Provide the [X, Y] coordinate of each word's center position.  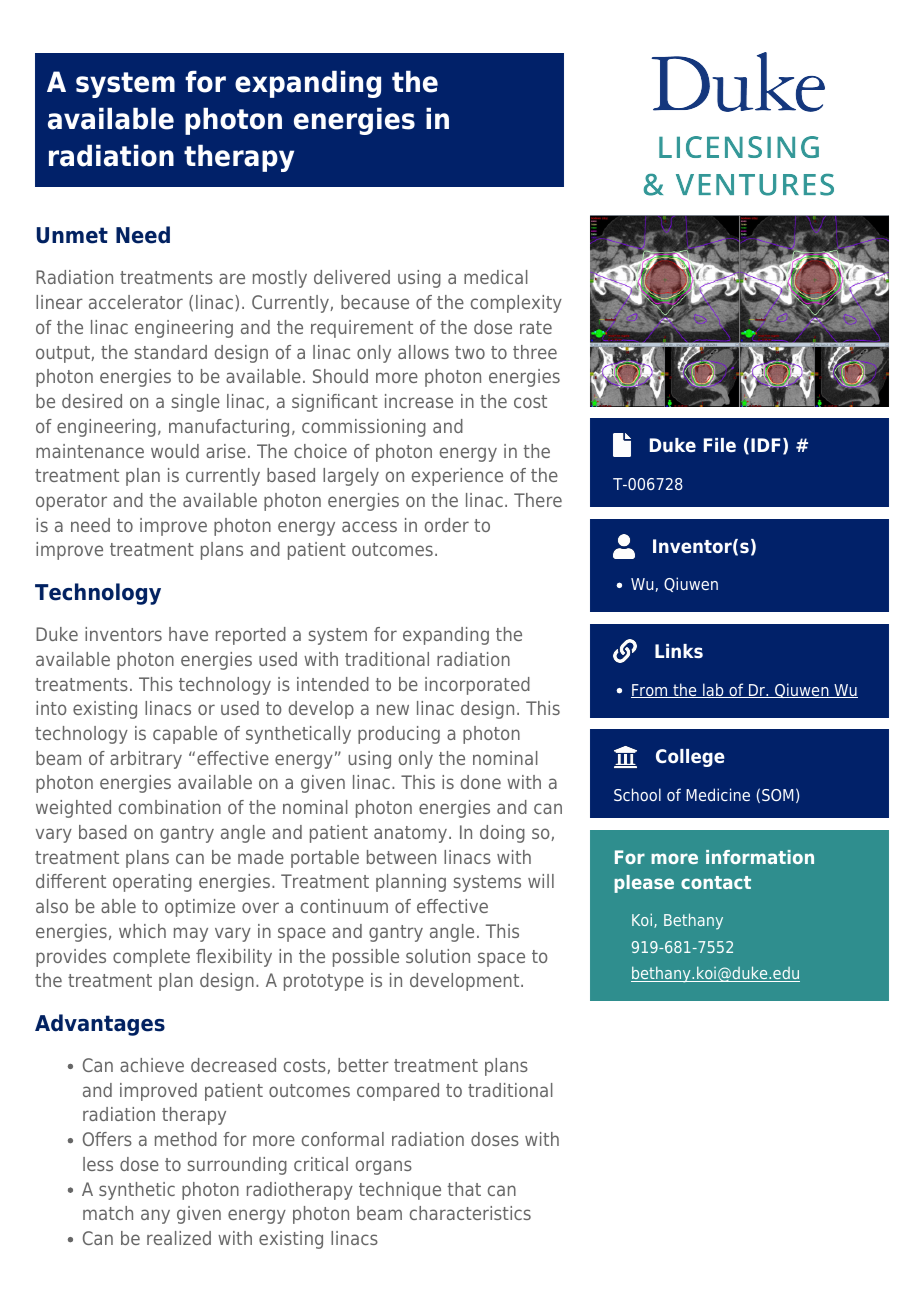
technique [400, 1191]
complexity [516, 304]
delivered [352, 277]
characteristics [470, 1213]
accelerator [136, 302]
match [108, 1213]
